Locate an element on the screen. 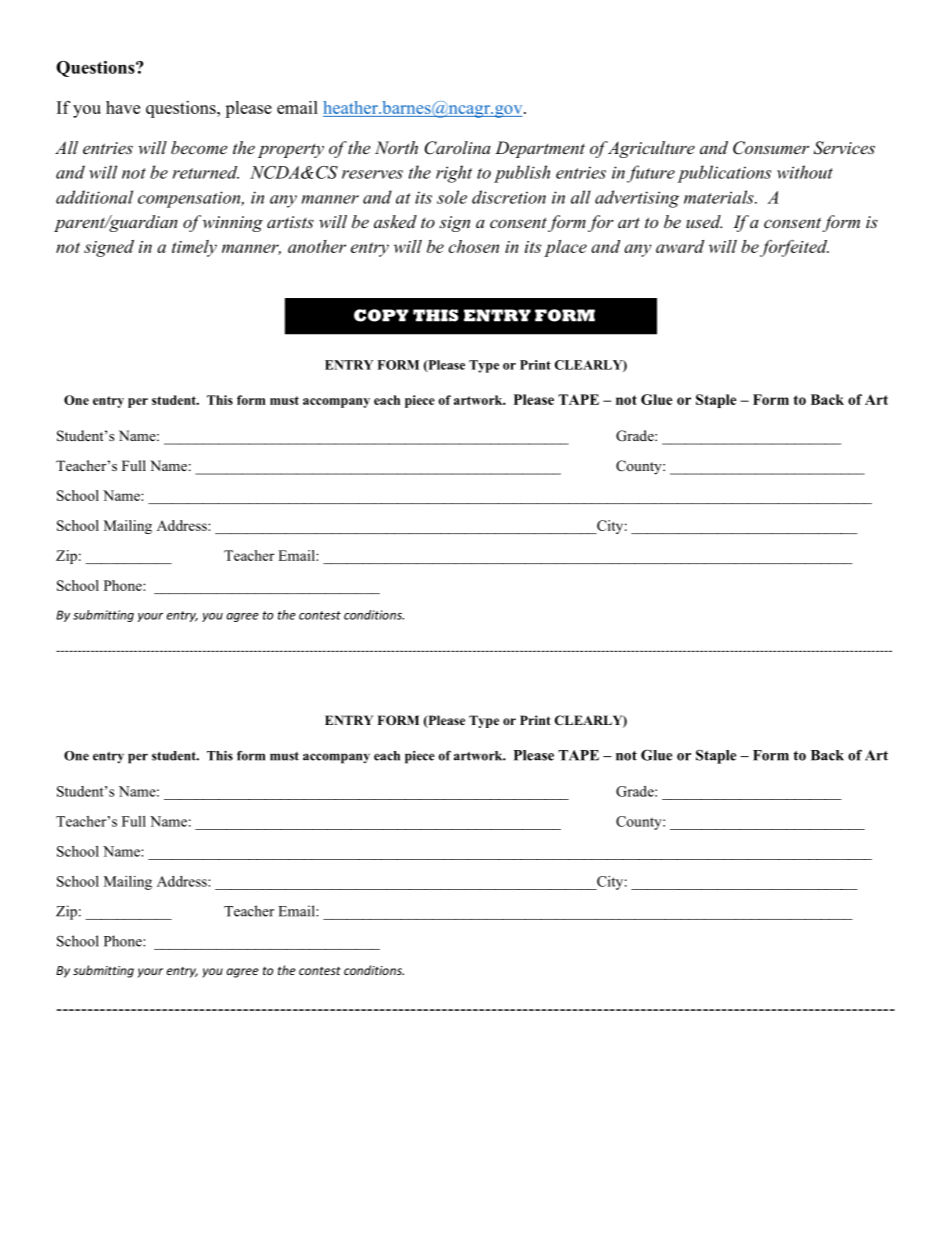  Carolina is located at coordinates (457, 148).
